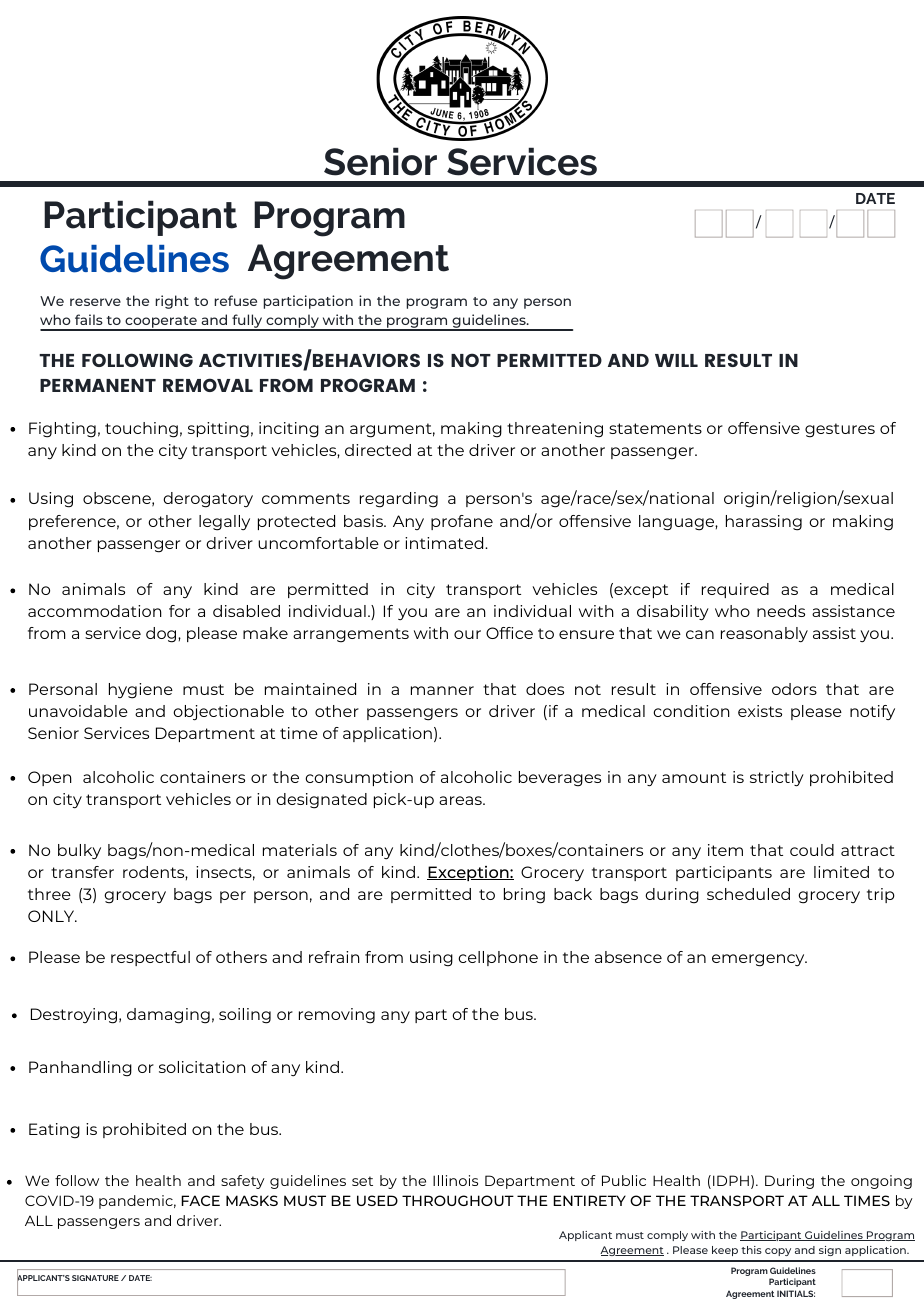  What do you see at coordinates (777, 779) in the screenshot?
I see `strictly` at bounding box center [777, 779].
